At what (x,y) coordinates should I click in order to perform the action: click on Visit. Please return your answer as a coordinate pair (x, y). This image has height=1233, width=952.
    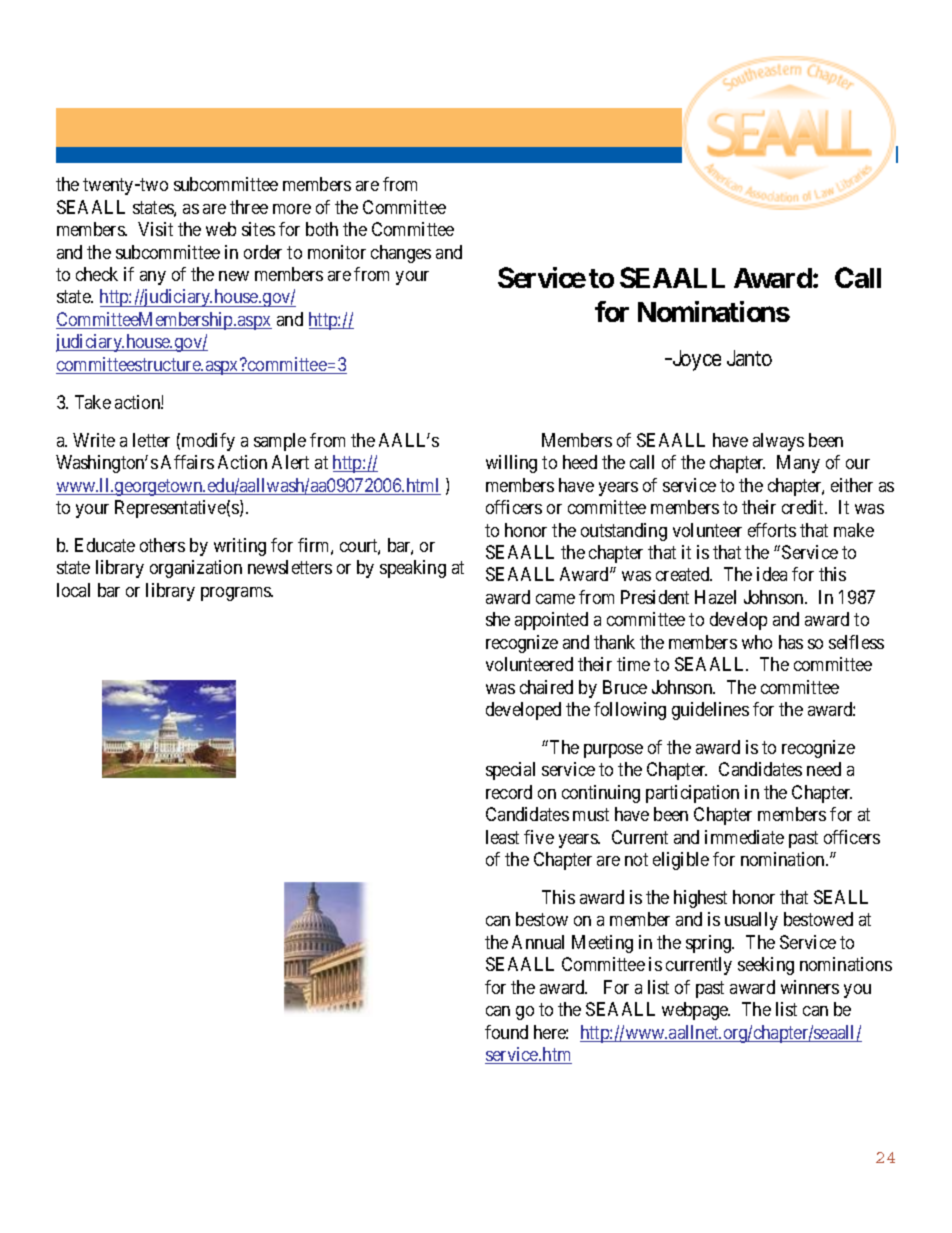
    Looking at the image, I should click on (155, 229).
